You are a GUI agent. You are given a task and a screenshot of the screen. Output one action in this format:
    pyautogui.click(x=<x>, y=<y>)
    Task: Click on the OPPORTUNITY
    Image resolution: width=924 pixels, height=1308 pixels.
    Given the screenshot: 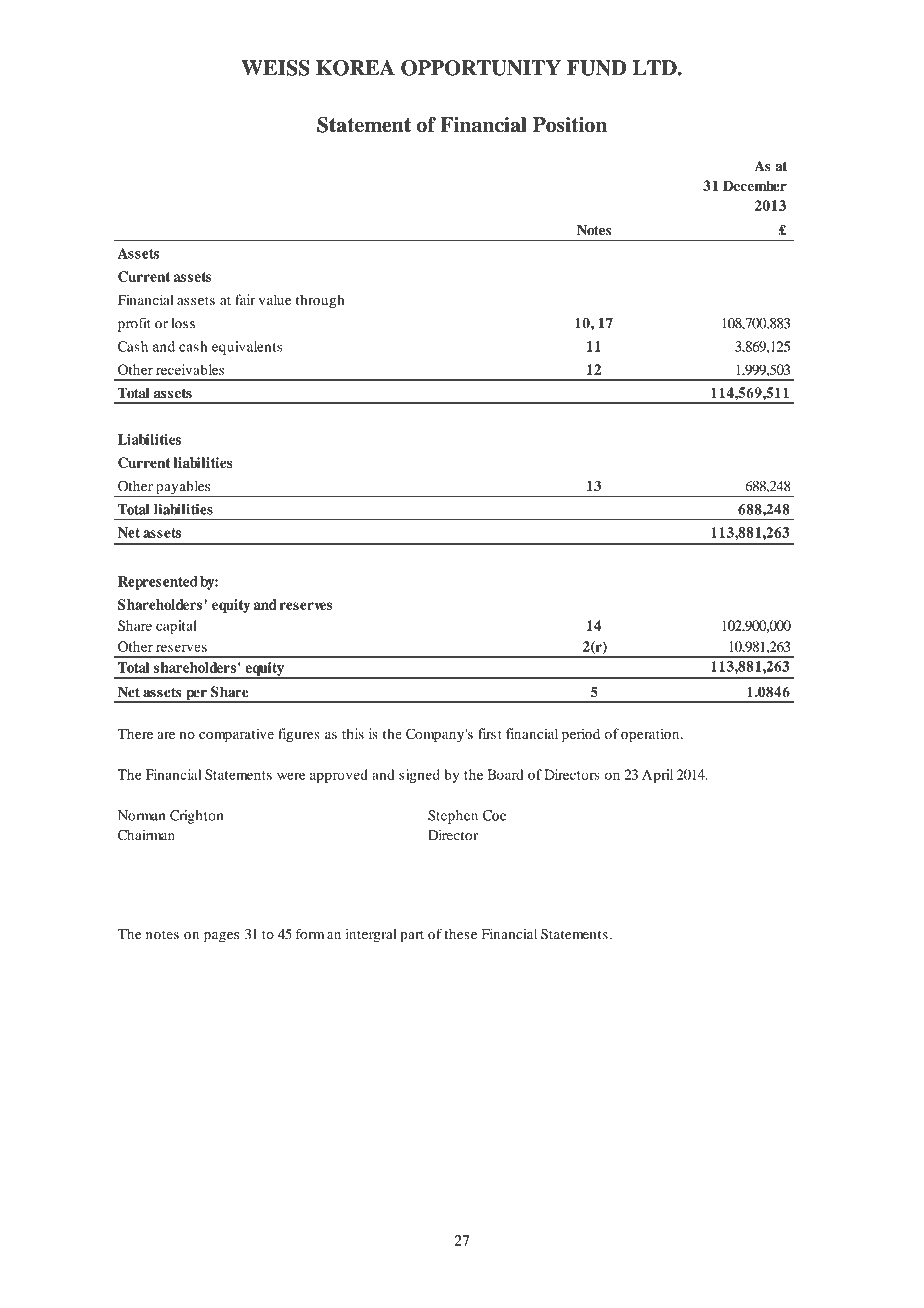 What is the action you would take?
    pyautogui.click(x=481, y=68)
